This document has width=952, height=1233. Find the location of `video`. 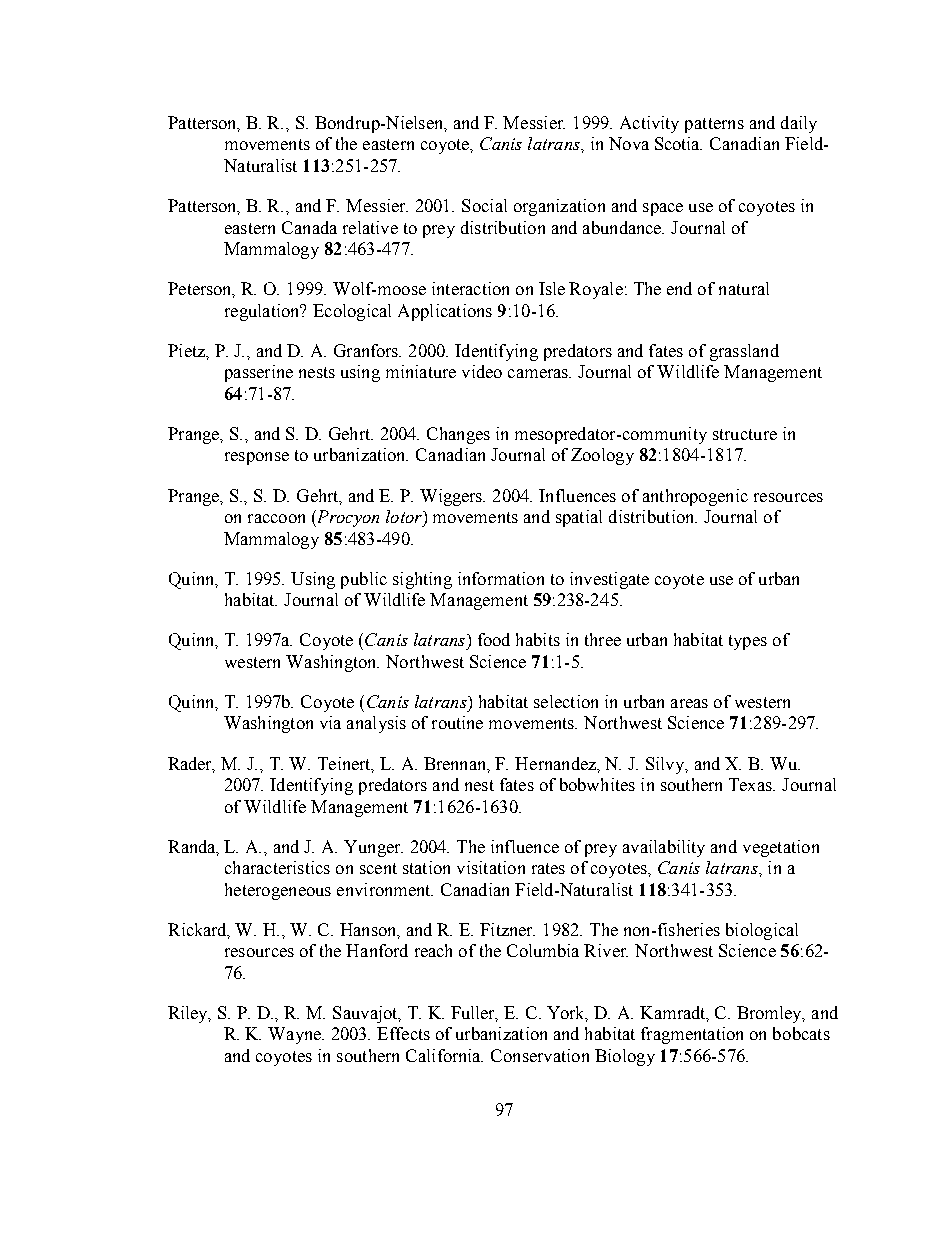

video is located at coordinates (482, 371).
